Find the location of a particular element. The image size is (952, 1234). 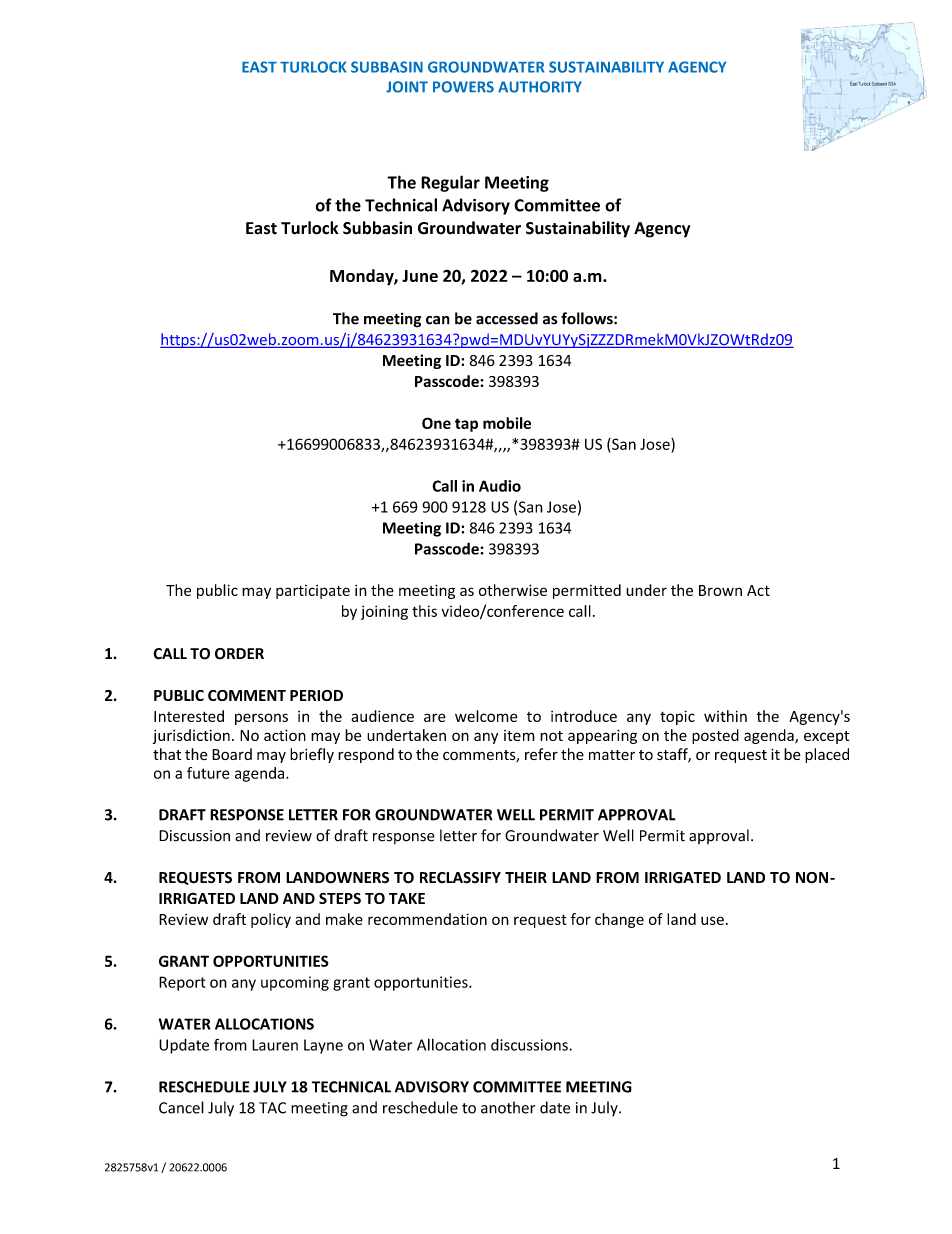

future is located at coordinates (208, 773).
